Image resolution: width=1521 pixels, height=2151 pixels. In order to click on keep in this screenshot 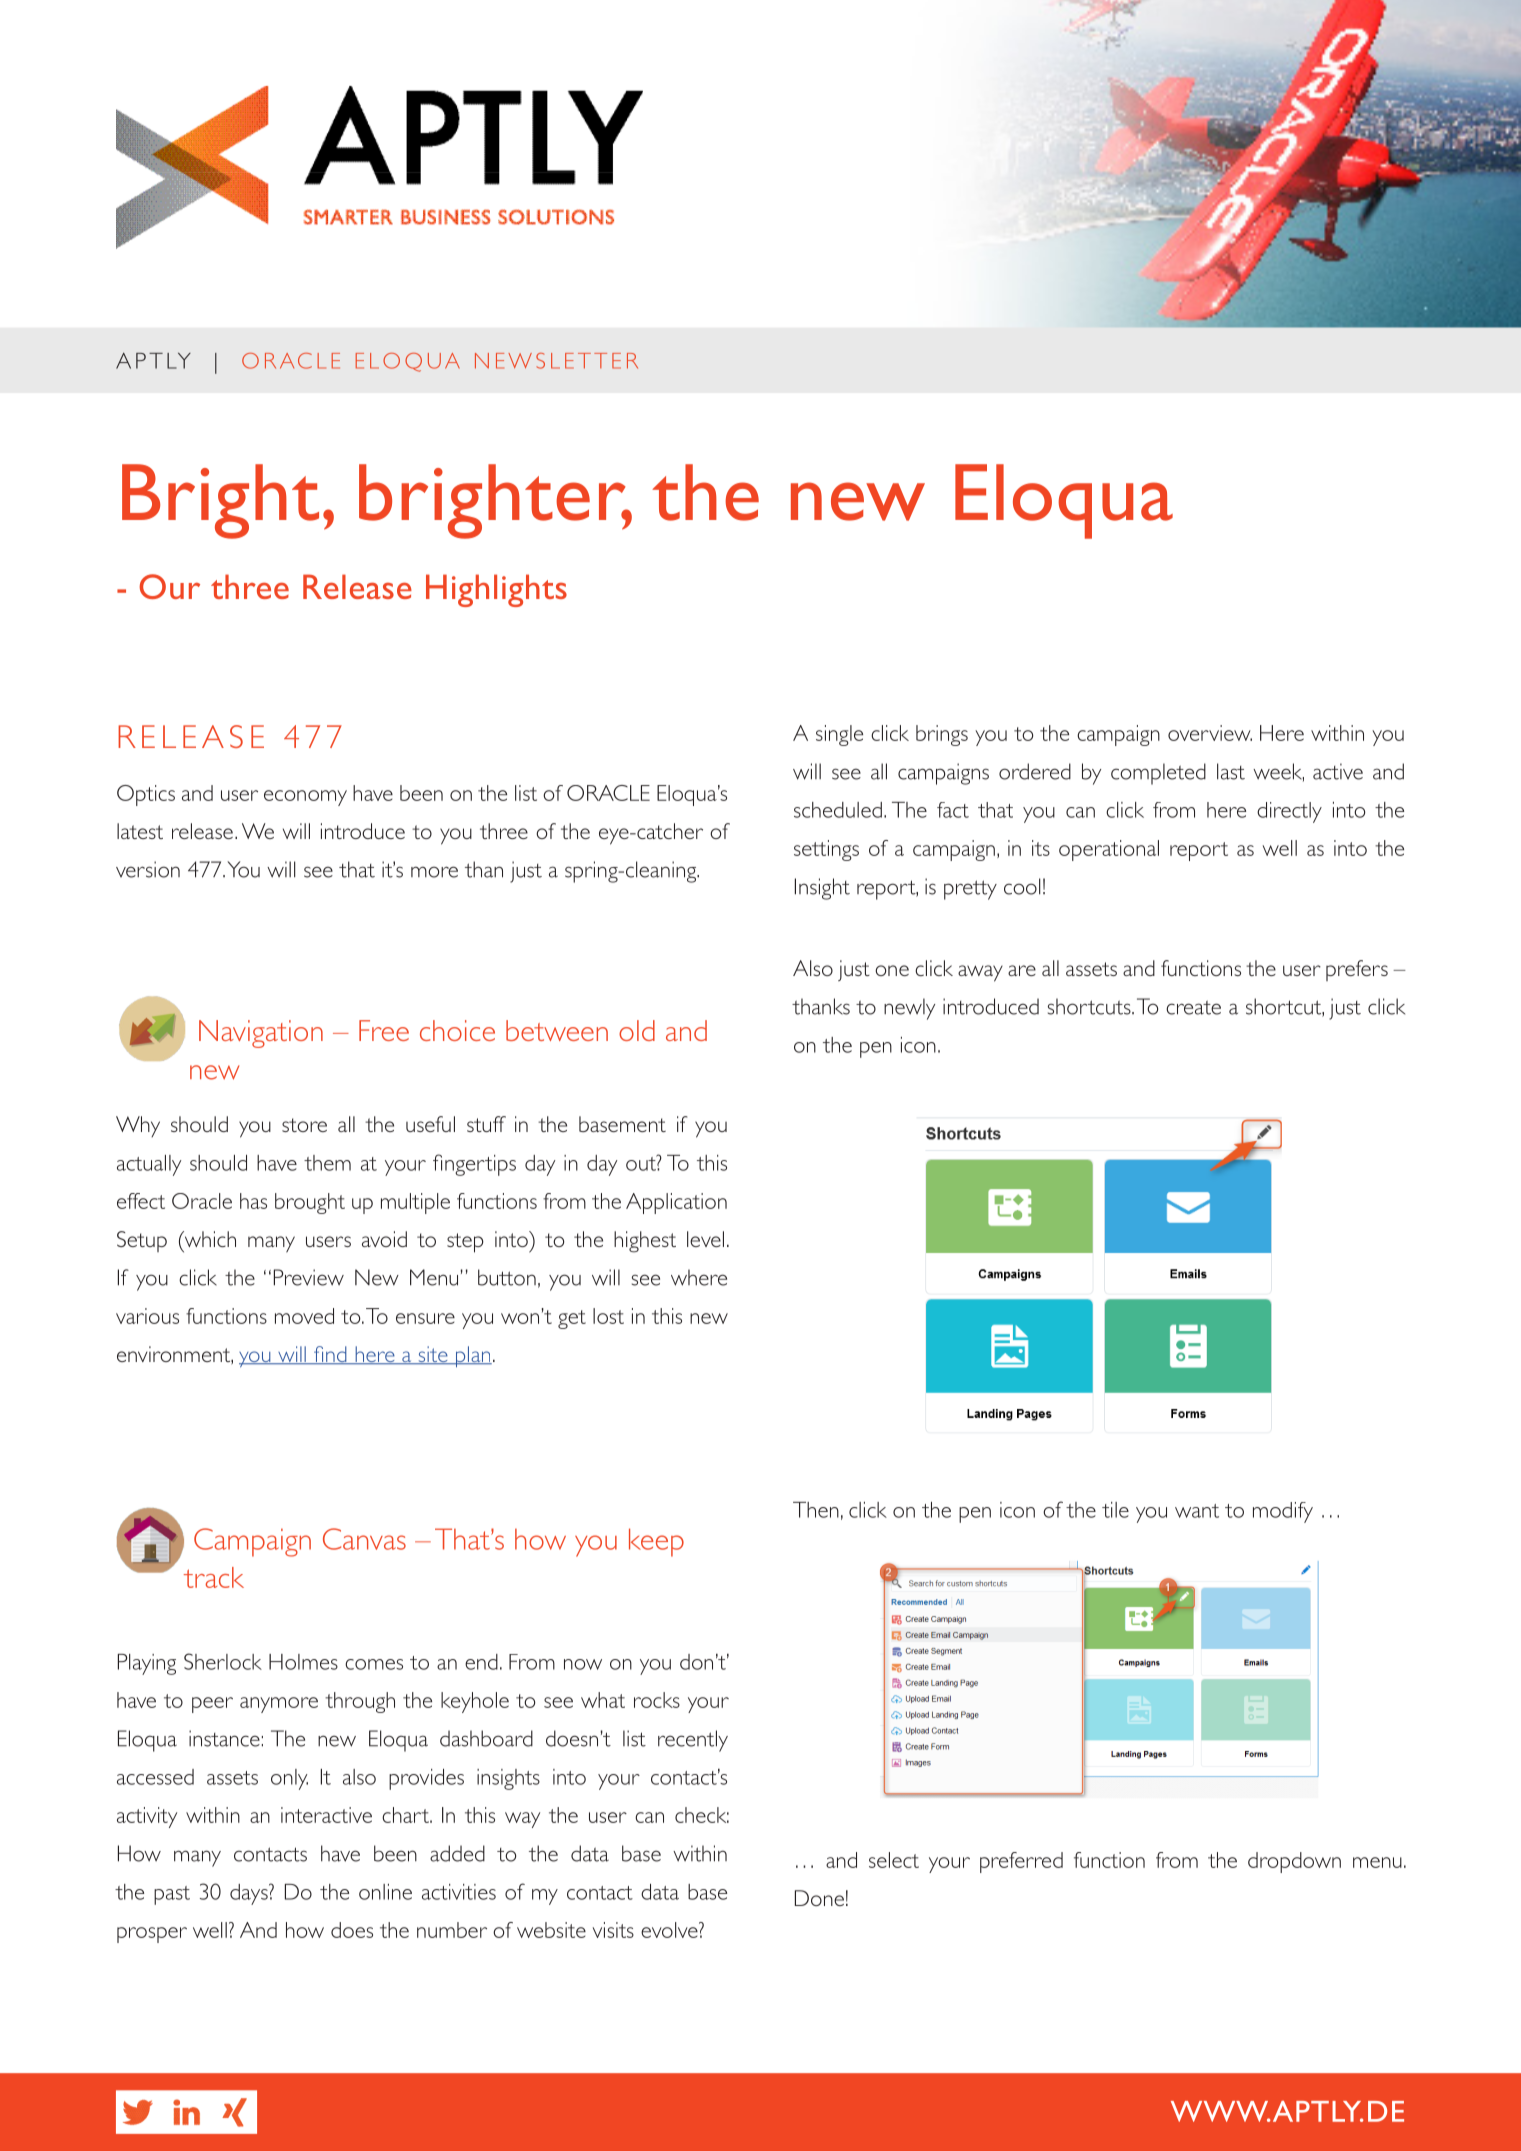, I will do `click(656, 1542)`.
